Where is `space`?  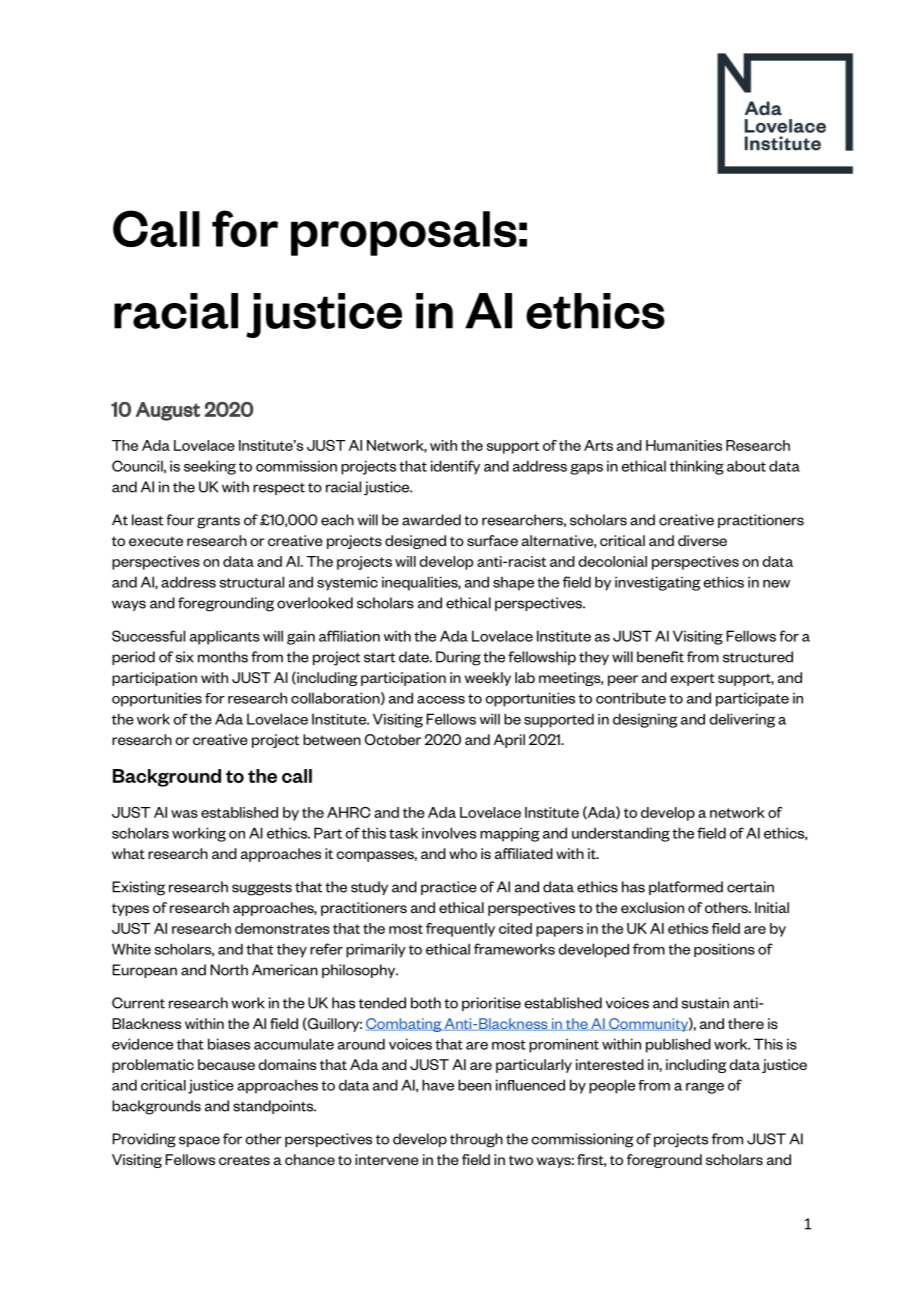 space is located at coordinates (199, 1141).
